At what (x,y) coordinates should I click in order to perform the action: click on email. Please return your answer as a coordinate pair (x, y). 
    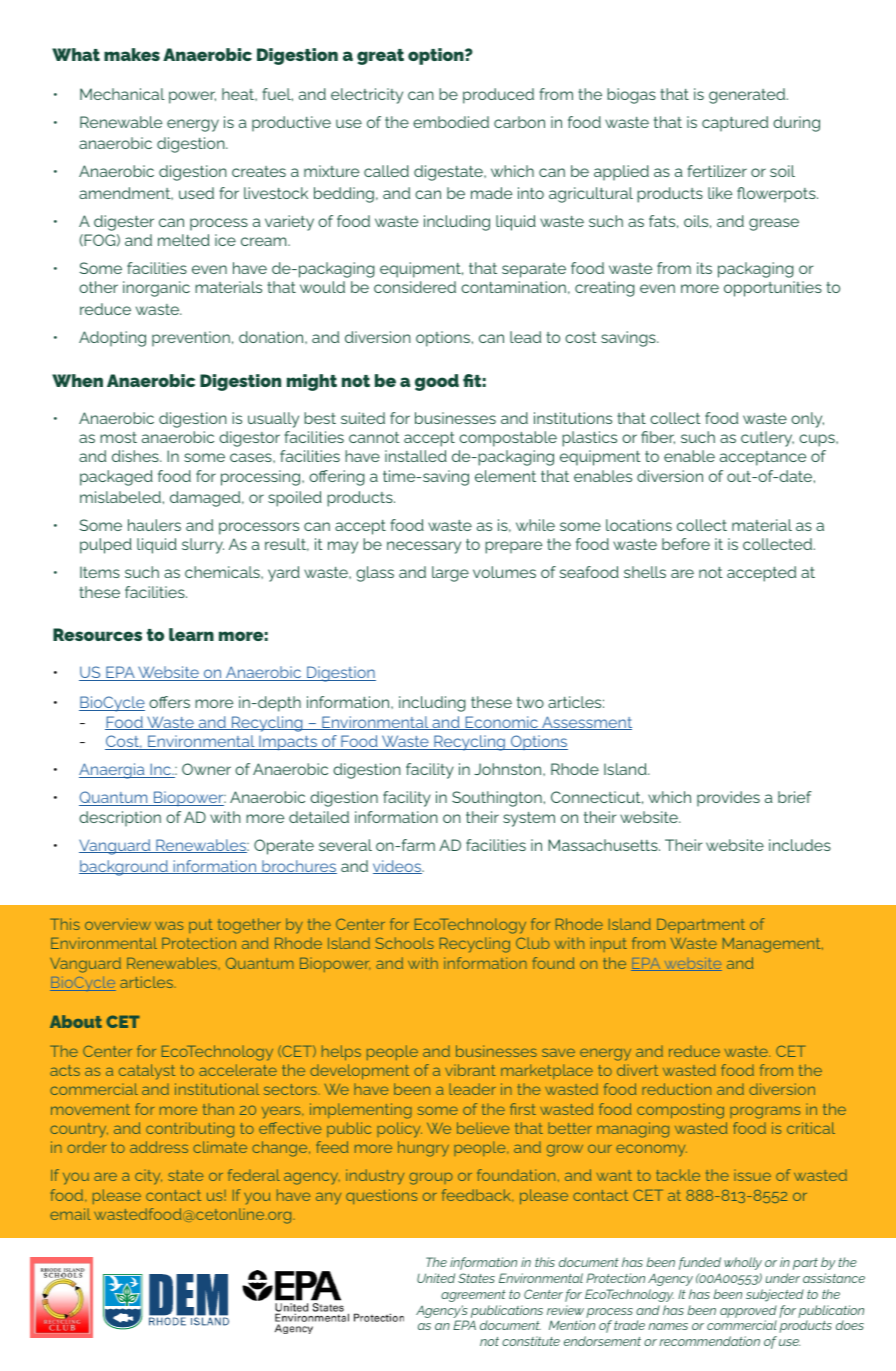
    Looking at the image, I should click on (70, 1214).
